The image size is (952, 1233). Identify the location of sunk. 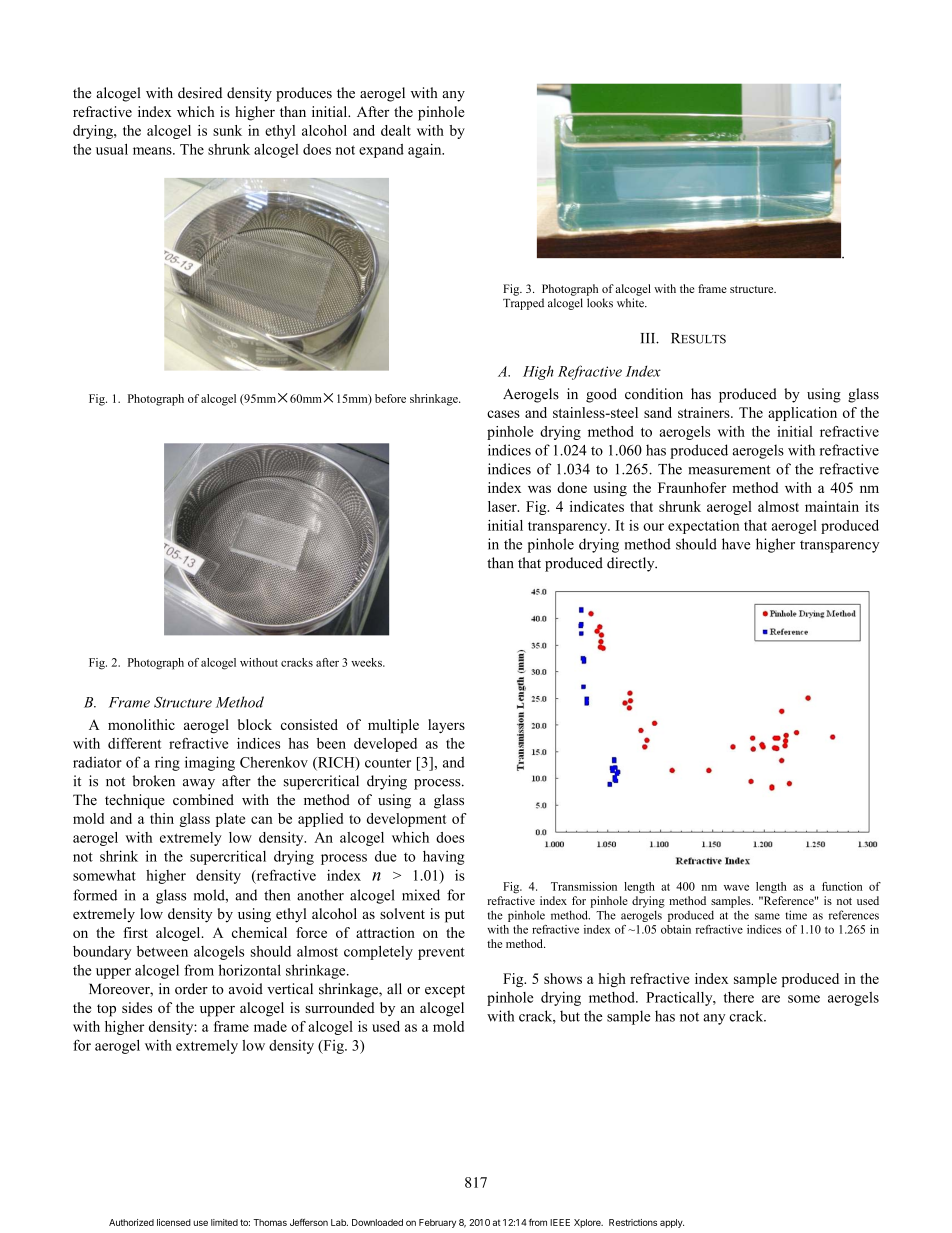
(227, 130).
